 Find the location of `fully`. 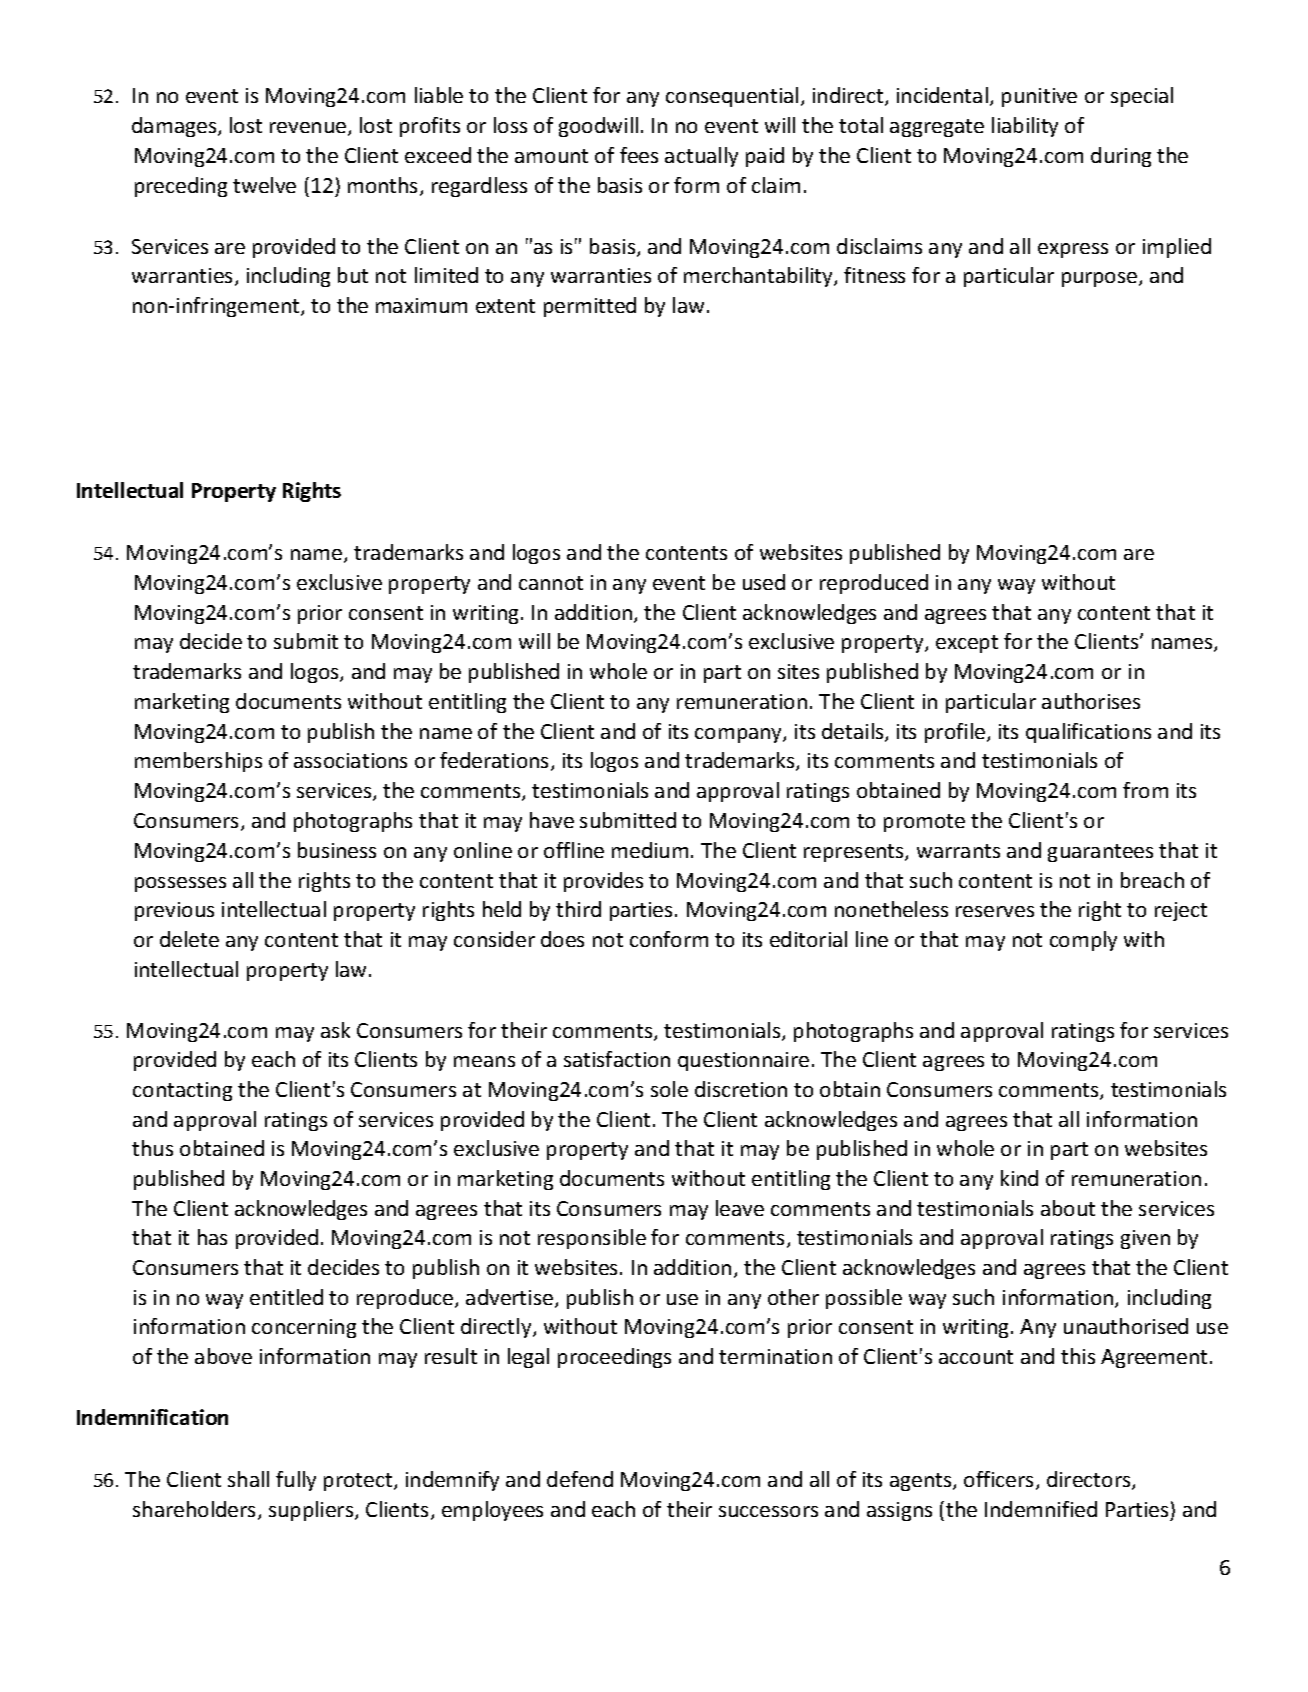

fully is located at coordinates (296, 1481).
